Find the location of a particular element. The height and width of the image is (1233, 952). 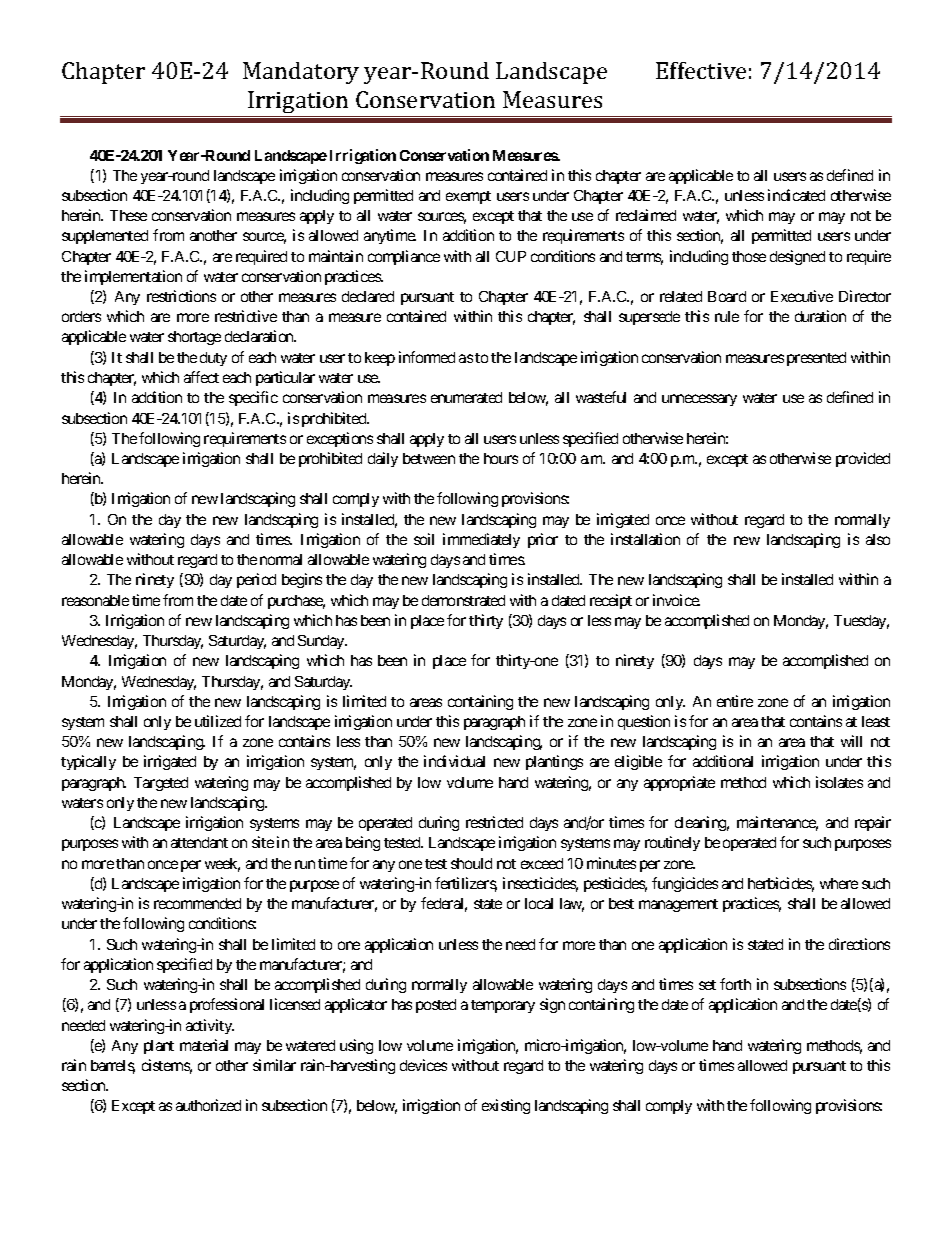

demonstrated is located at coordinates (463, 600).
